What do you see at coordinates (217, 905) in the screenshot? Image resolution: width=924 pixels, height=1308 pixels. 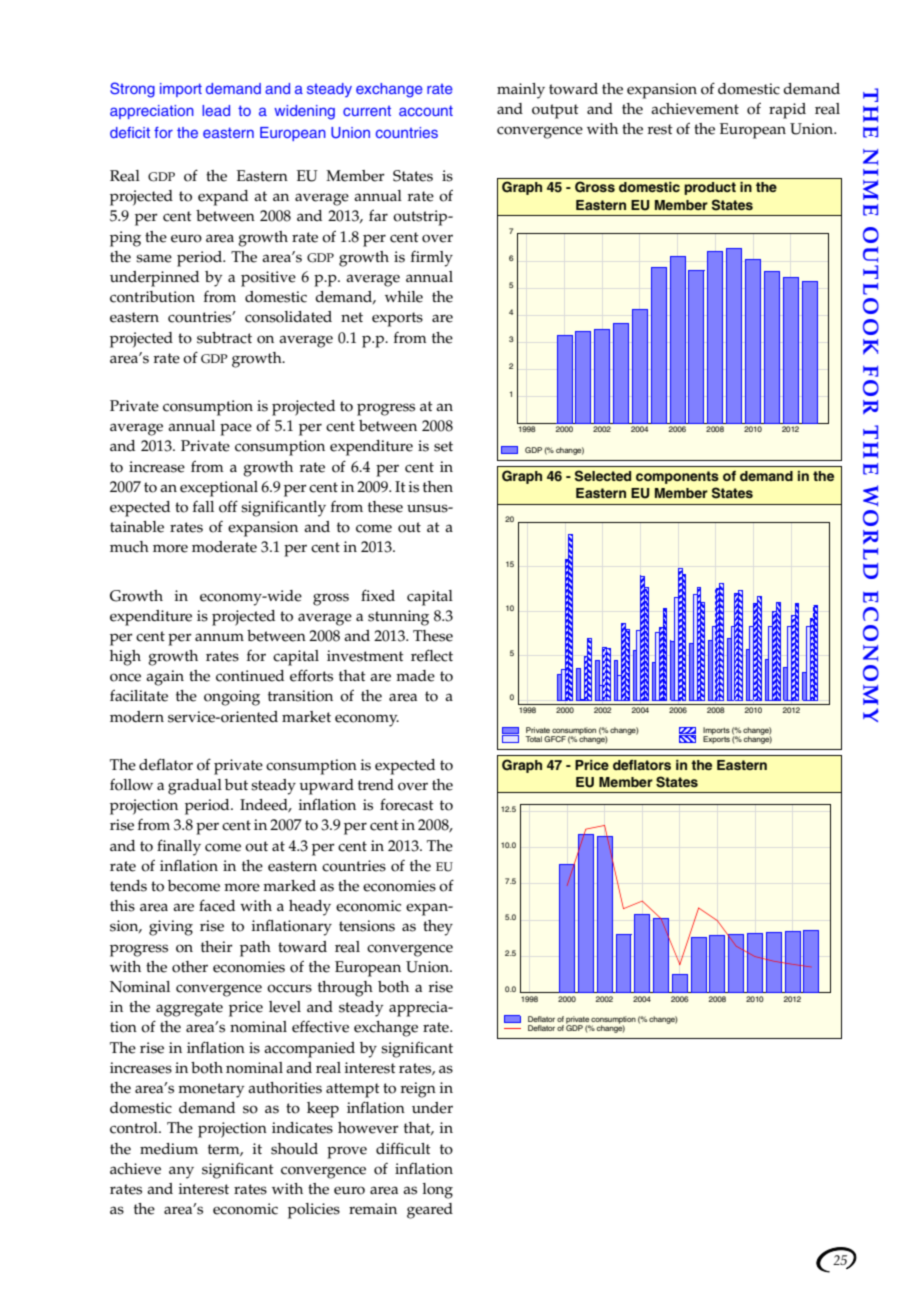 I see `faced` at bounding box center [217, 905].
